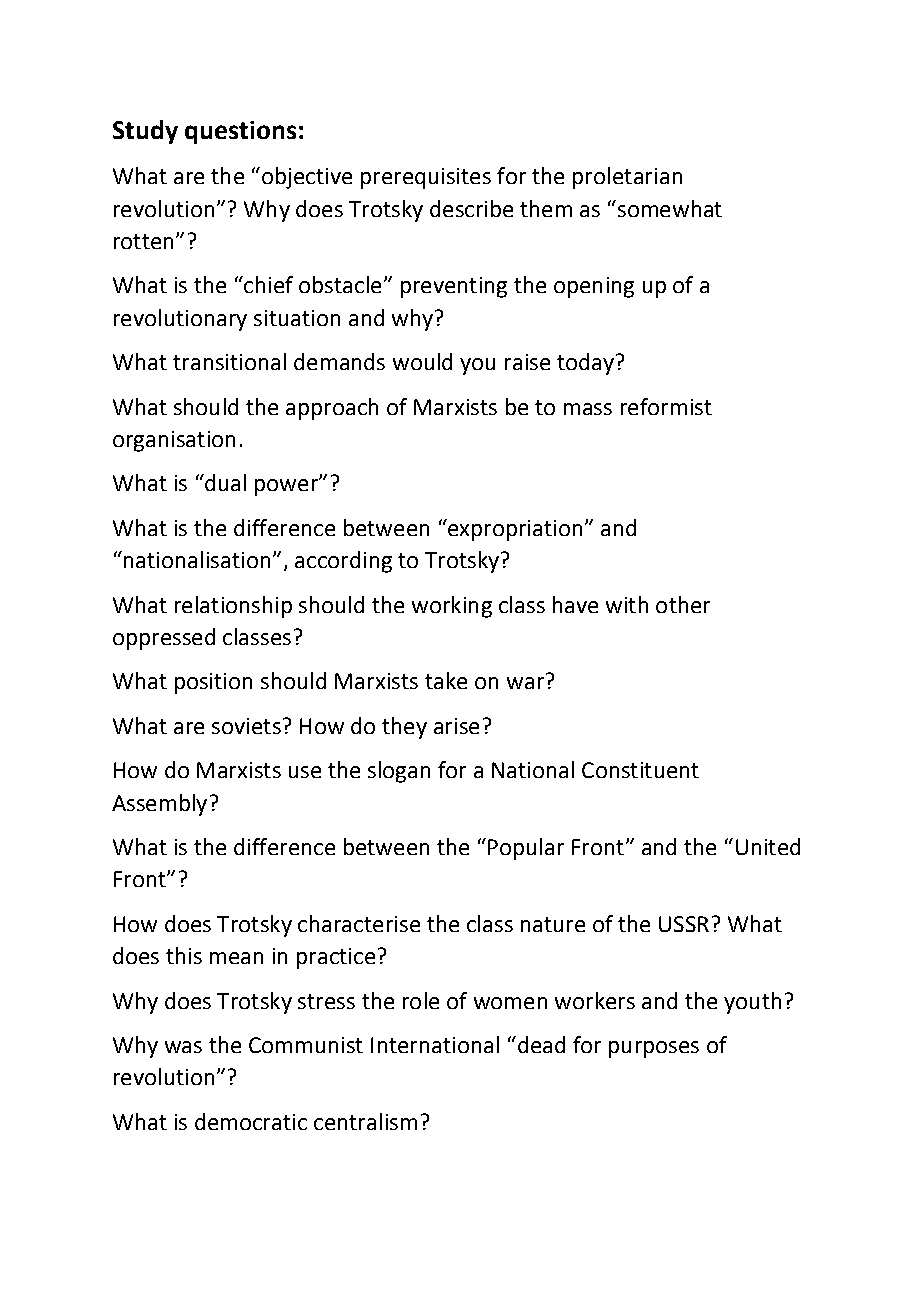  Describe the element at coordinates (666, 406) in the screenshot. I see `reformist` at that location.
